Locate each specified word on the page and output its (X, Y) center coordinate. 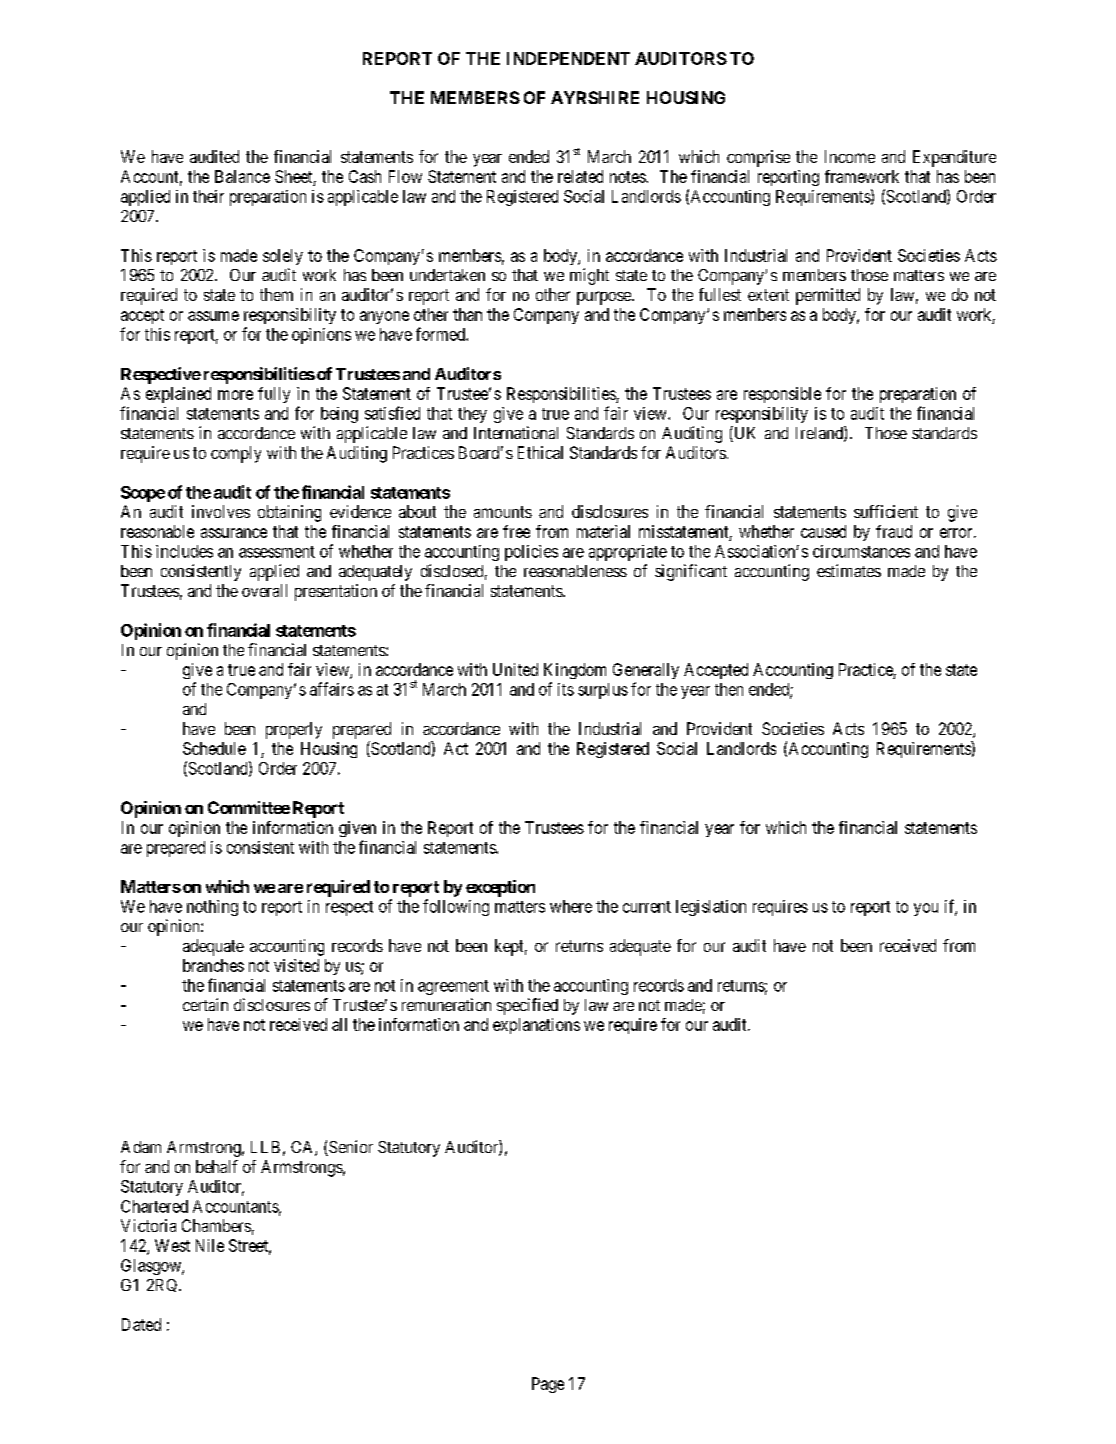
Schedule (214, 748)
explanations (536, 1026)
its (566, 689)
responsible (782, 395)
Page (548, 1385)
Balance (242, 176)
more (235, 395)
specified (527, 1006)
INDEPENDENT (568, 58)
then (729, 689)
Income (850, 156)
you (926, 909)
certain (205, 1004)
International (516, 432)
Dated (141, 1324)
